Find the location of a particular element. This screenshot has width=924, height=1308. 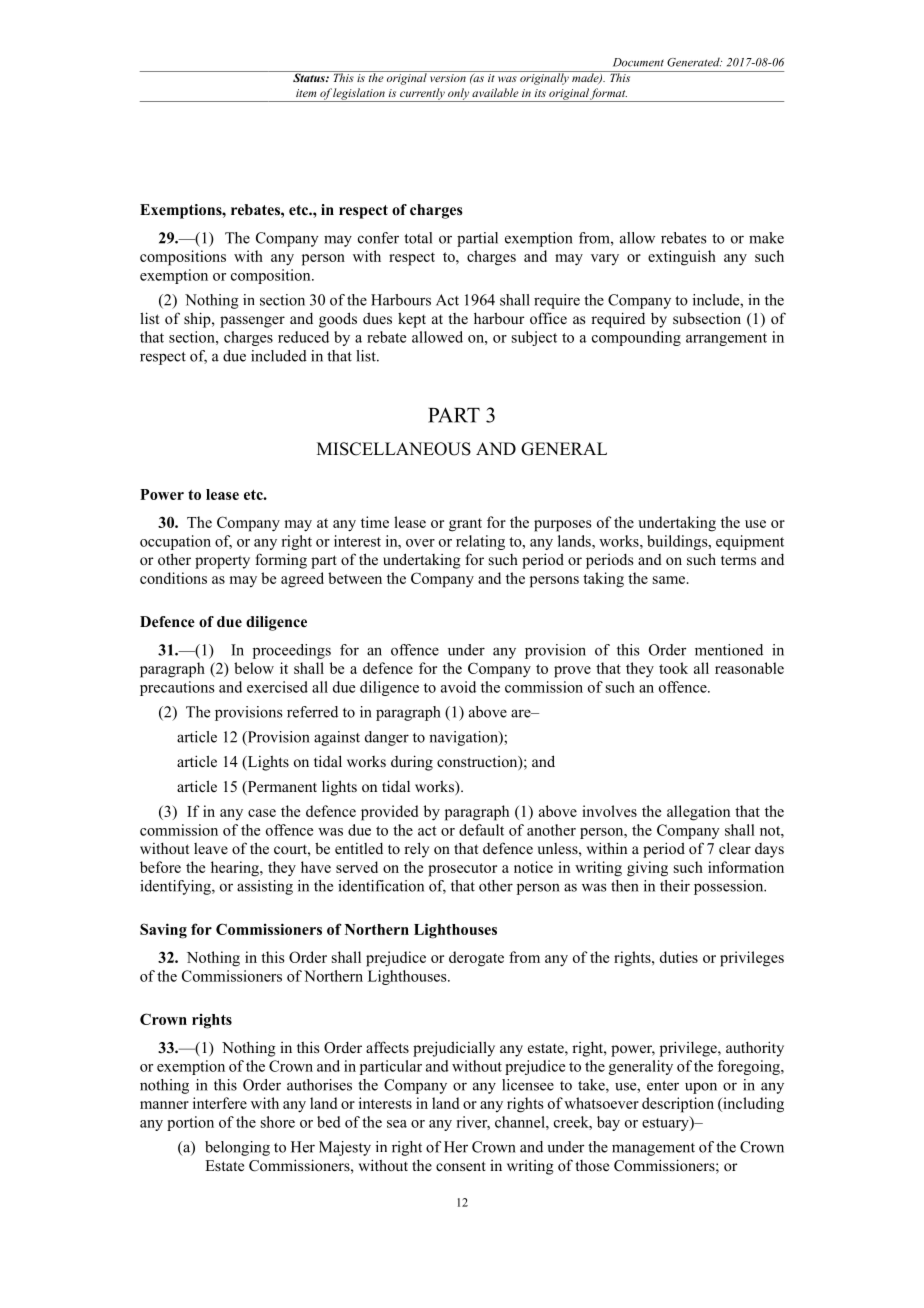

relating is located at coordinates (480, 542).
